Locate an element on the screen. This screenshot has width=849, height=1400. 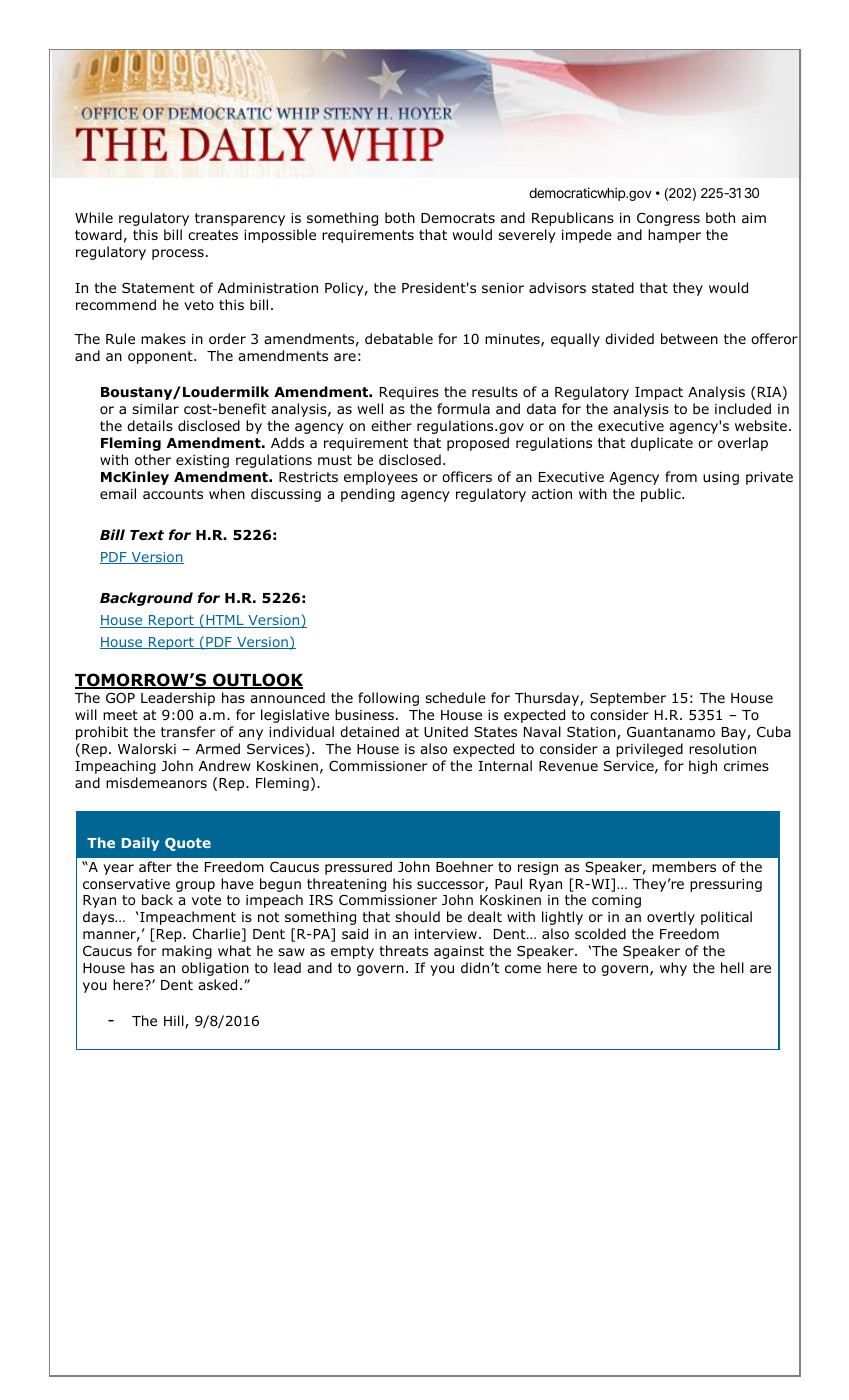
duplicate is located at coordinates (662, 444).
